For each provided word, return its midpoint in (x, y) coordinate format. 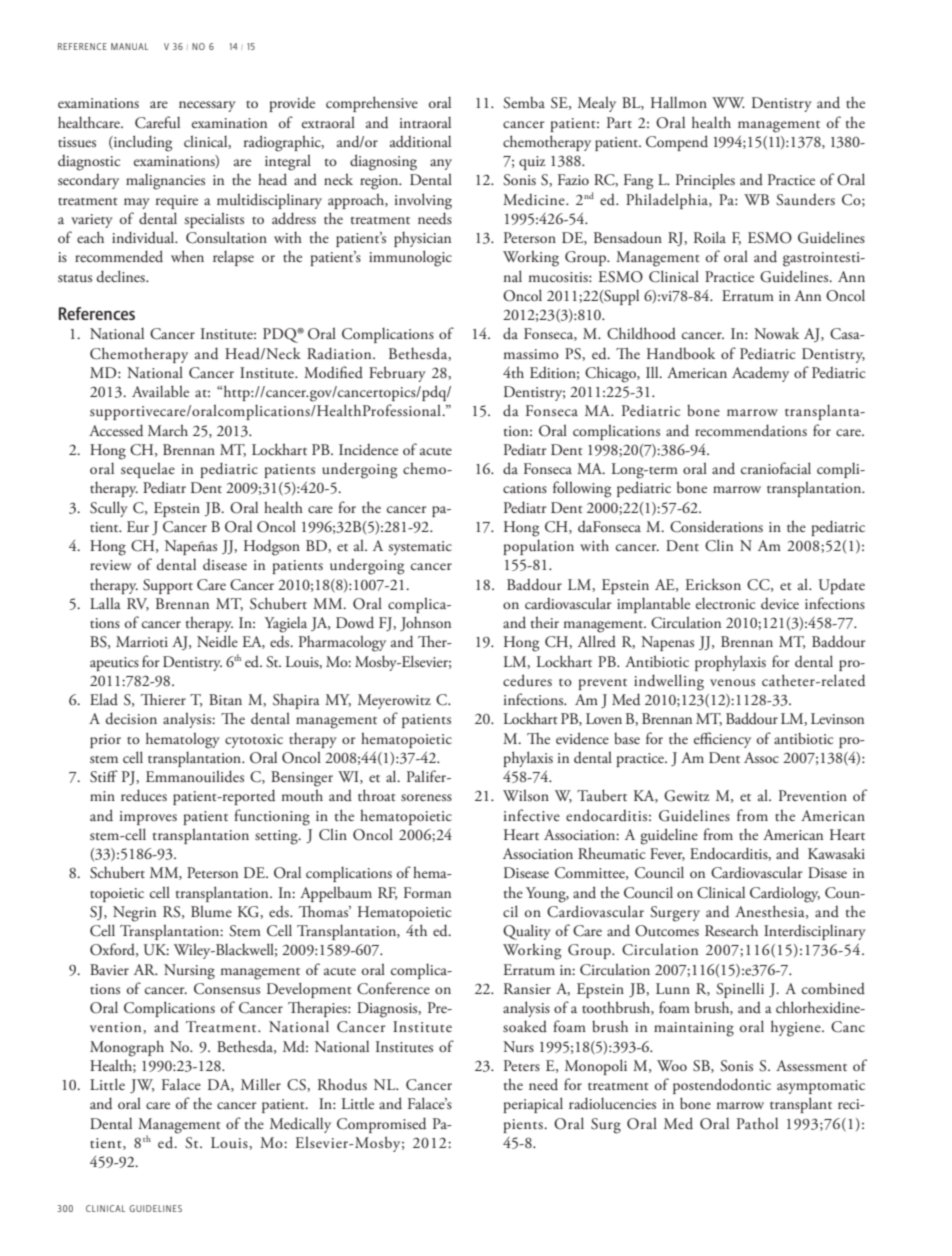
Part (619, 122)
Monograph (127, 1048)
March (168, 430)
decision (131, 718)
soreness (426, 797)
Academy (760, 374)
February (397, 374)
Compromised (381, 1125)
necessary (207, 106)
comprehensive (372, 104)
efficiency (722, 740)
